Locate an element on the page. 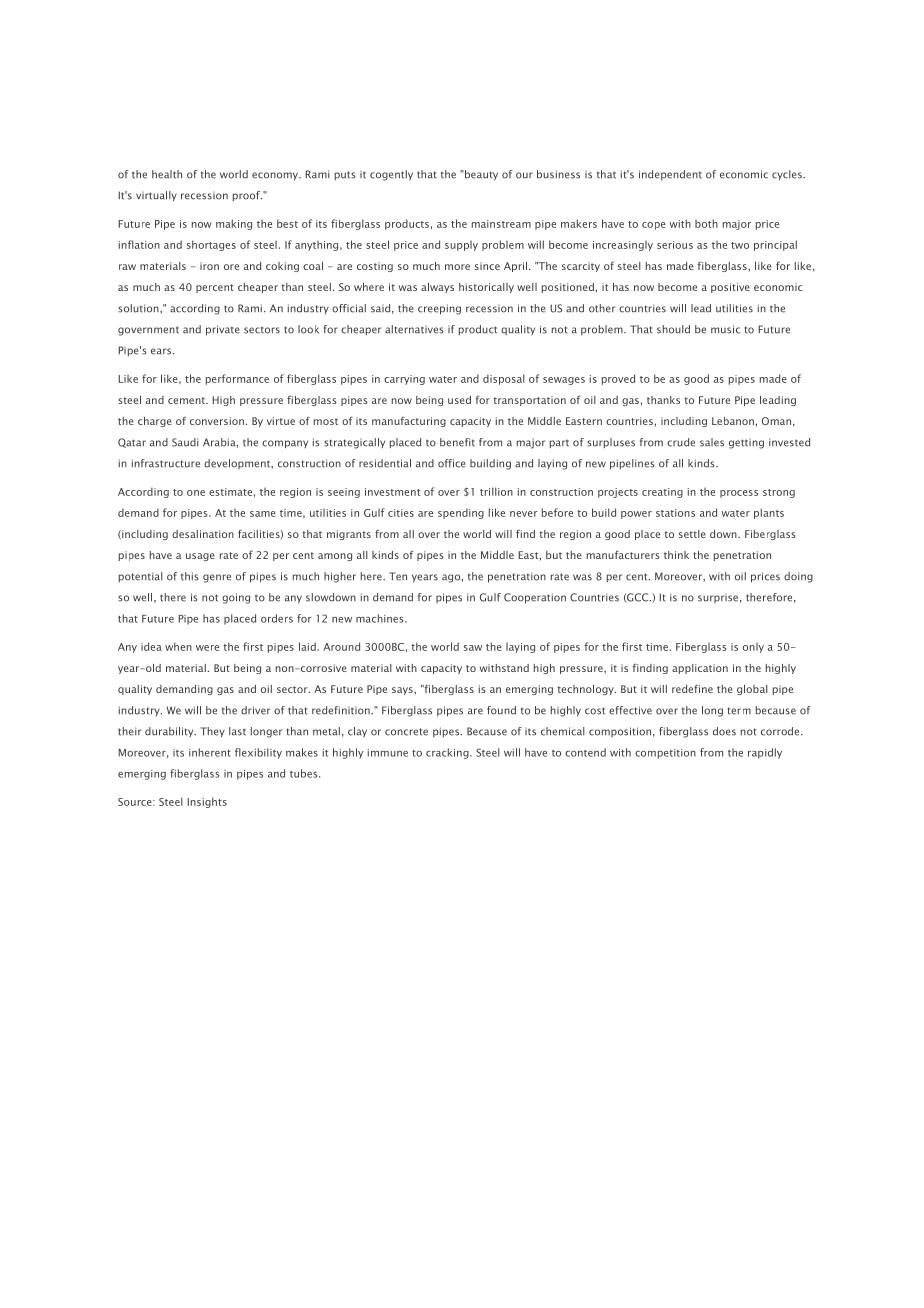 The image size is (924, 1308). process is located at coordinates (739, 494).
